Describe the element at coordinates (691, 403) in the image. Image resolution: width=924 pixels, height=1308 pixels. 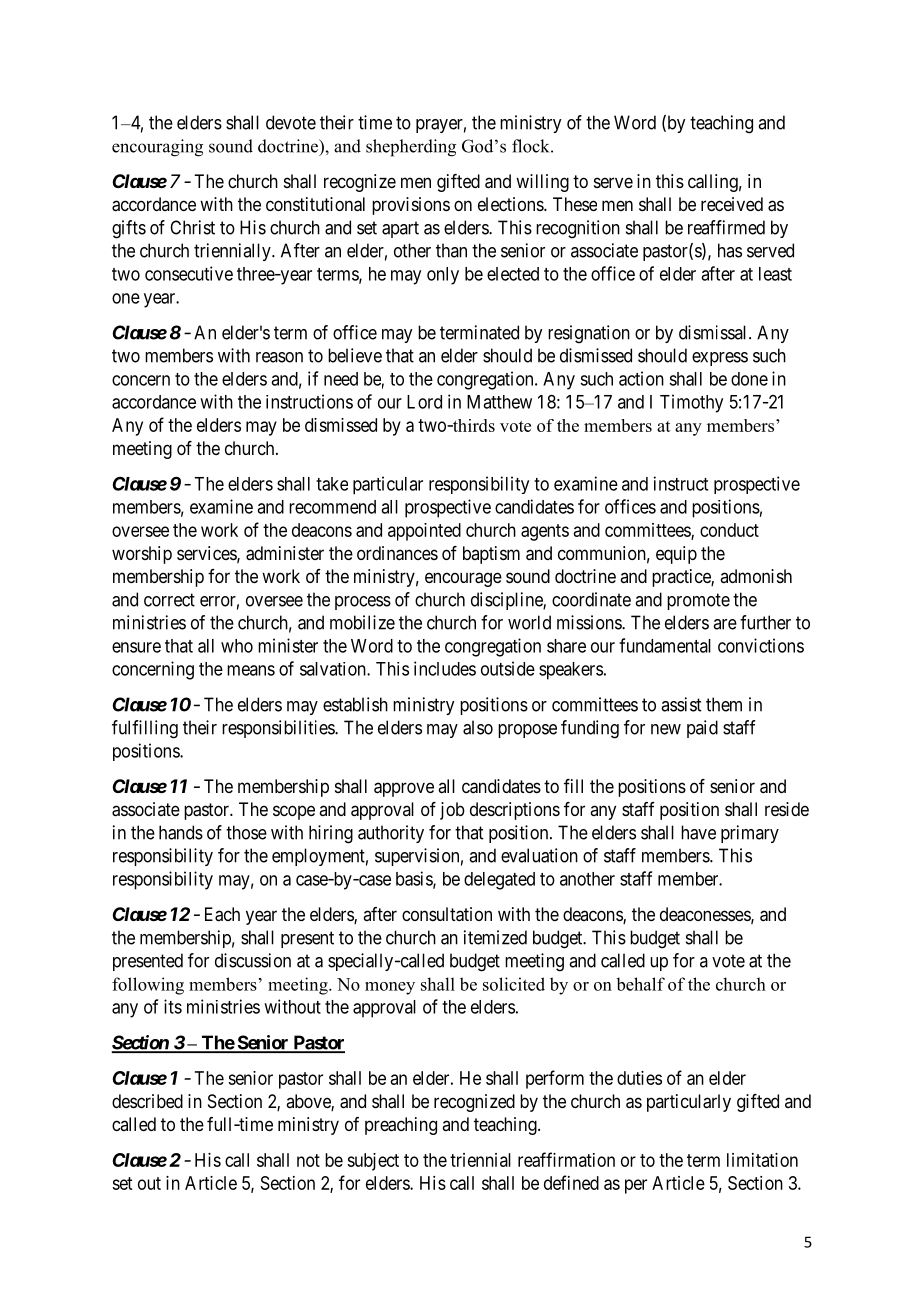
I see `Timothy` at that location.
